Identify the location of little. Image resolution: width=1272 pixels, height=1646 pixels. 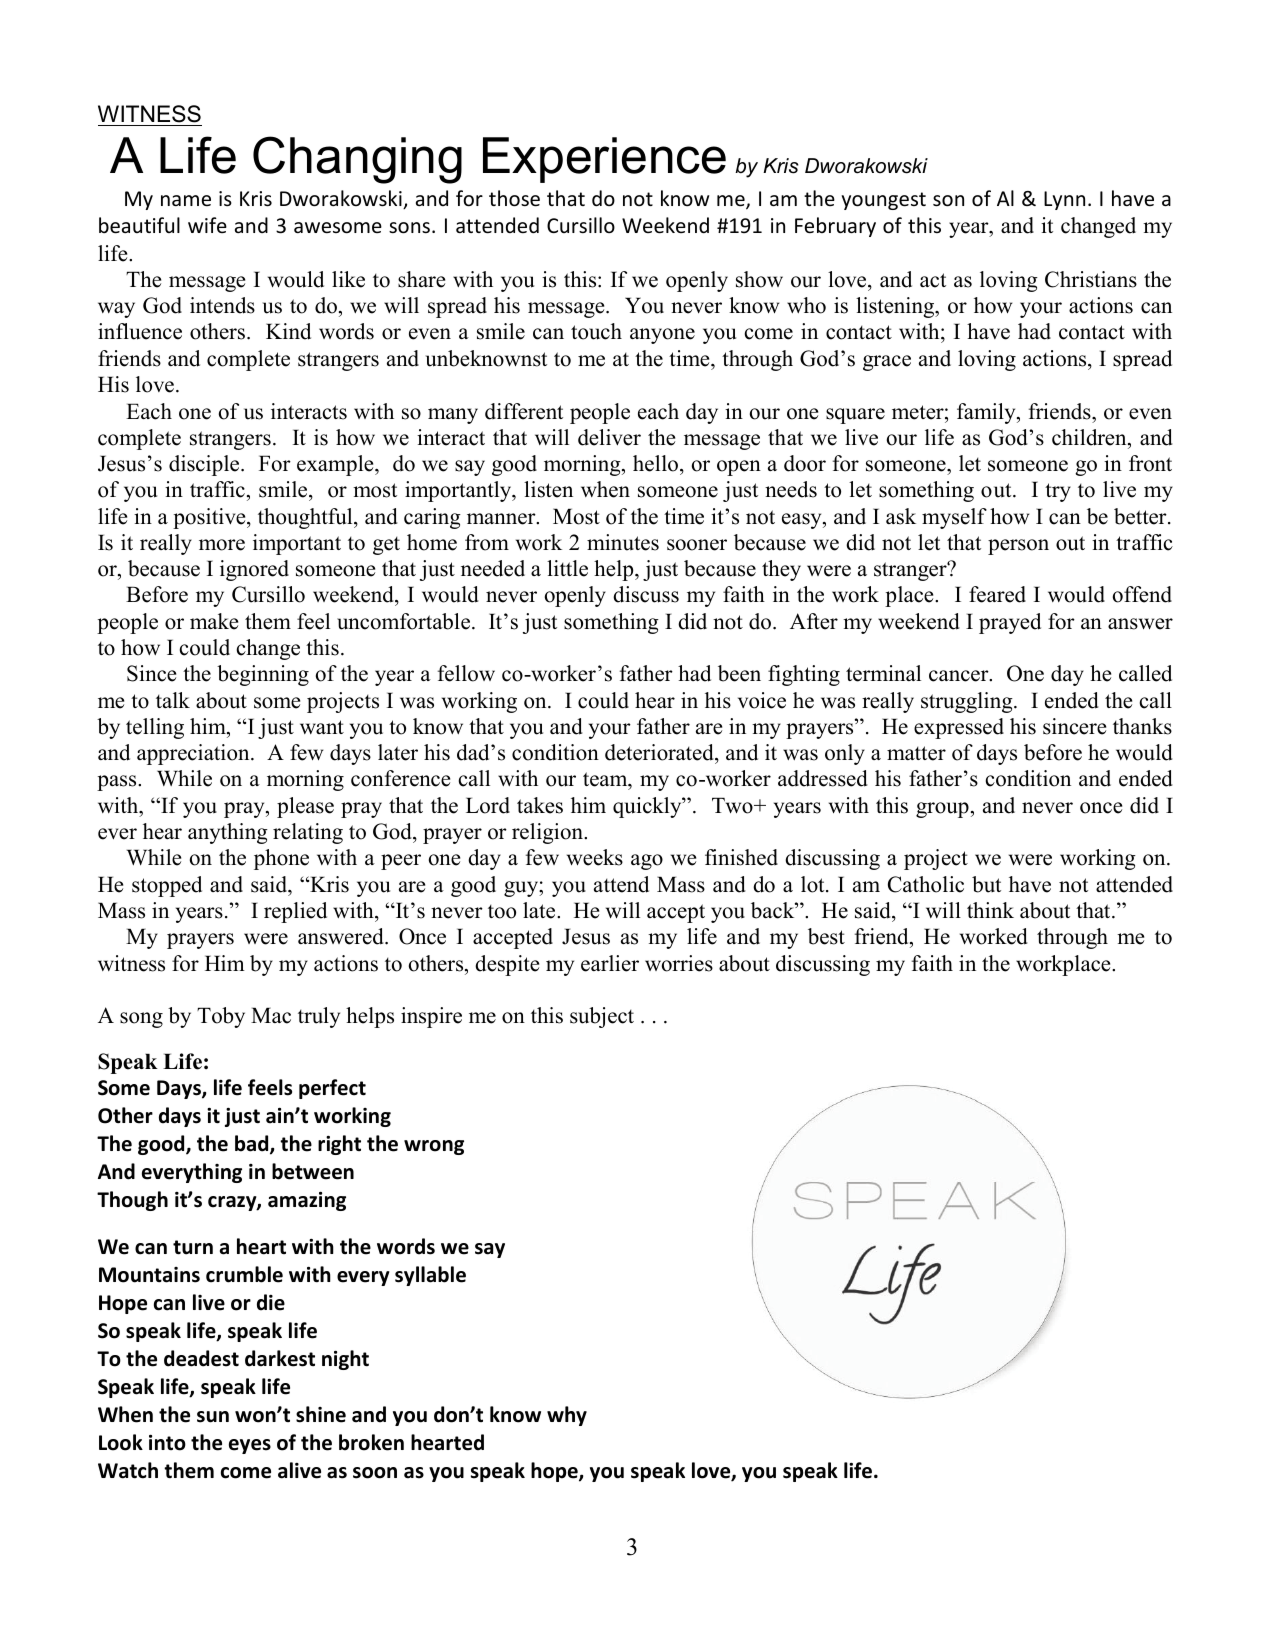
(567, 568).
